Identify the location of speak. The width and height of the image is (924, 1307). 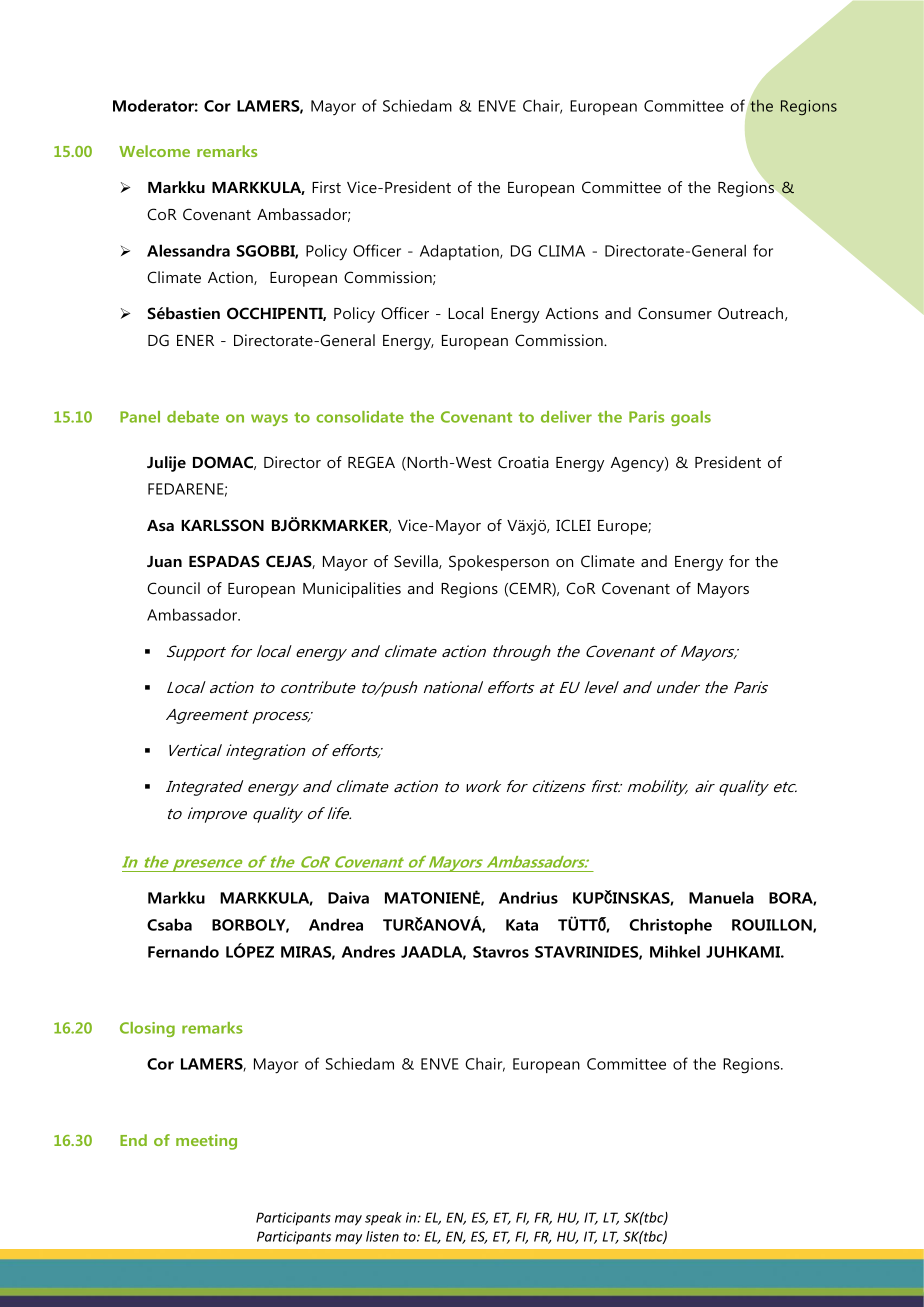
(383, 1219).
